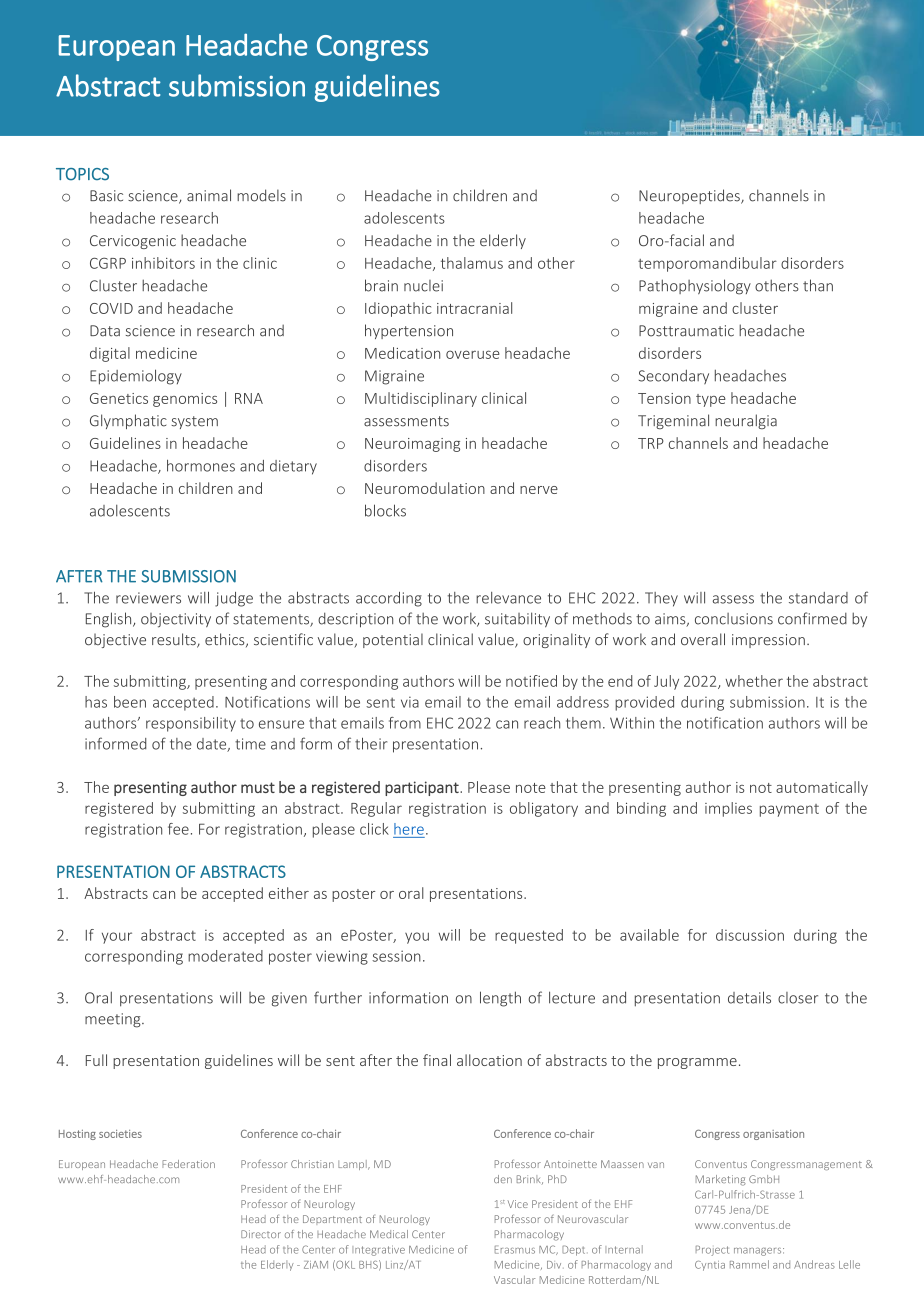 Image resolution: width=924 pixels, height=1308 pixels. I want to click on from, so click(405, 723).
